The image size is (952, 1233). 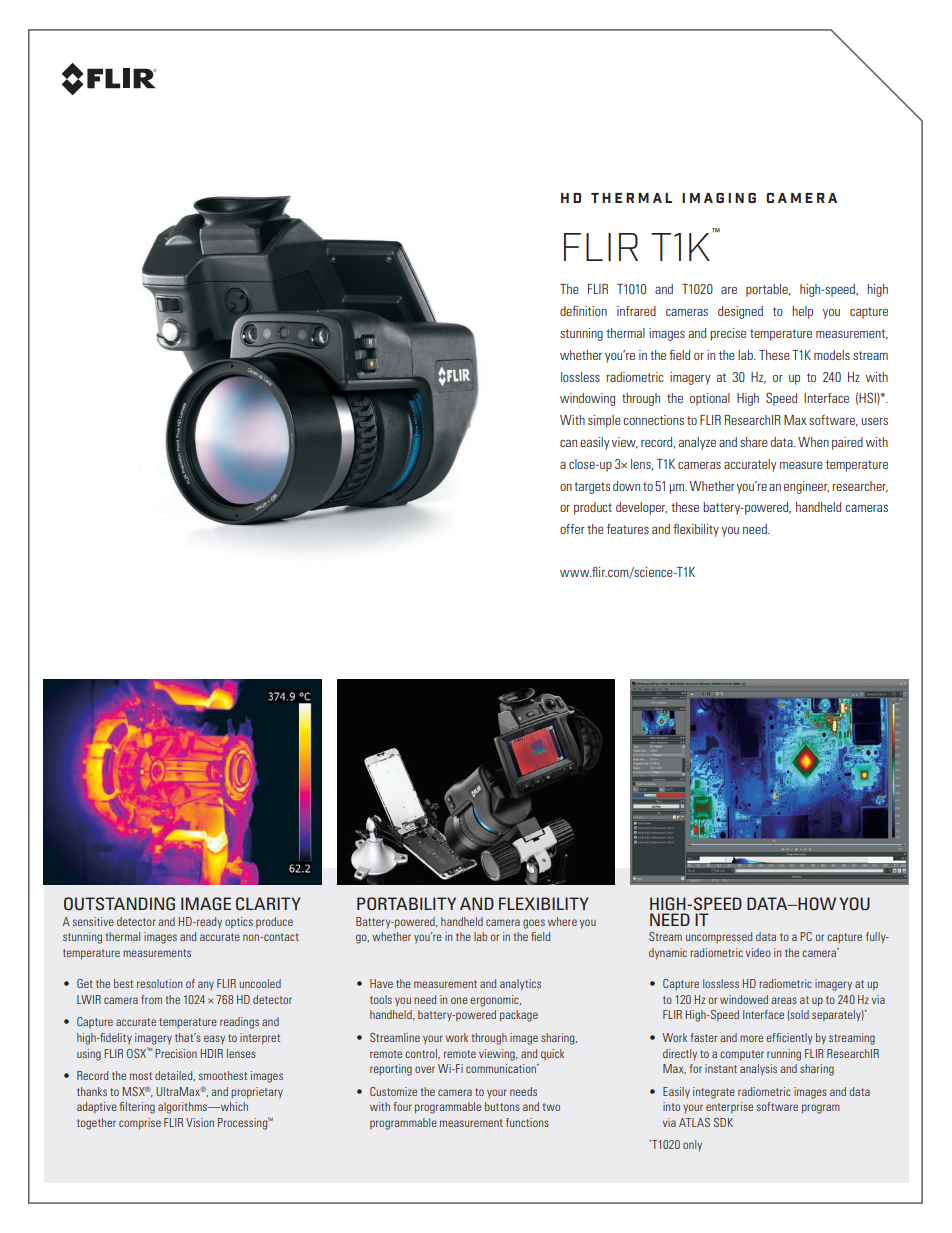 What do you see at coordinates (719, 937) in the screenshot?
I see `uncompressed` at bounding box center [719, 937].
